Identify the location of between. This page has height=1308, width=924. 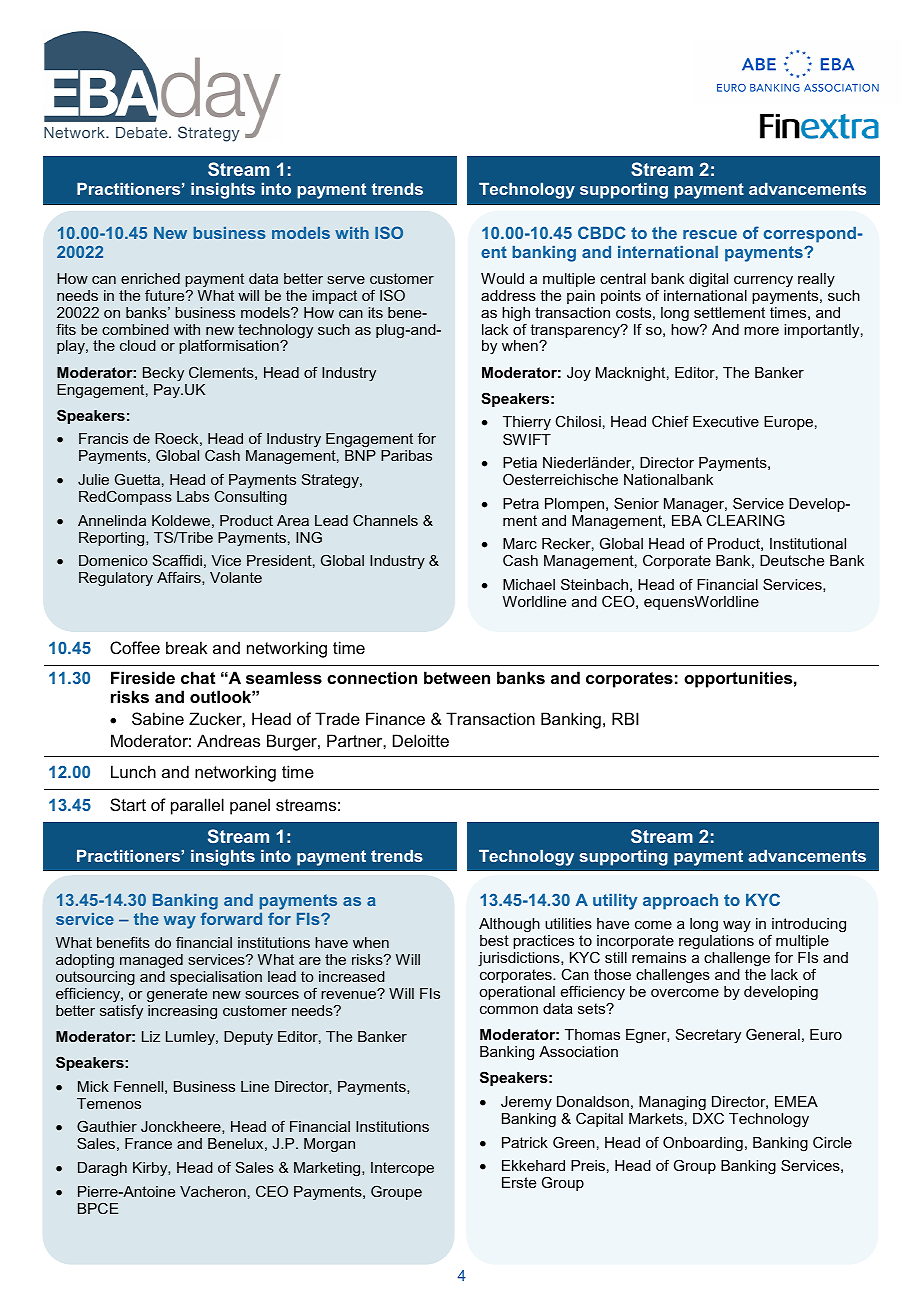
(457, 677).
